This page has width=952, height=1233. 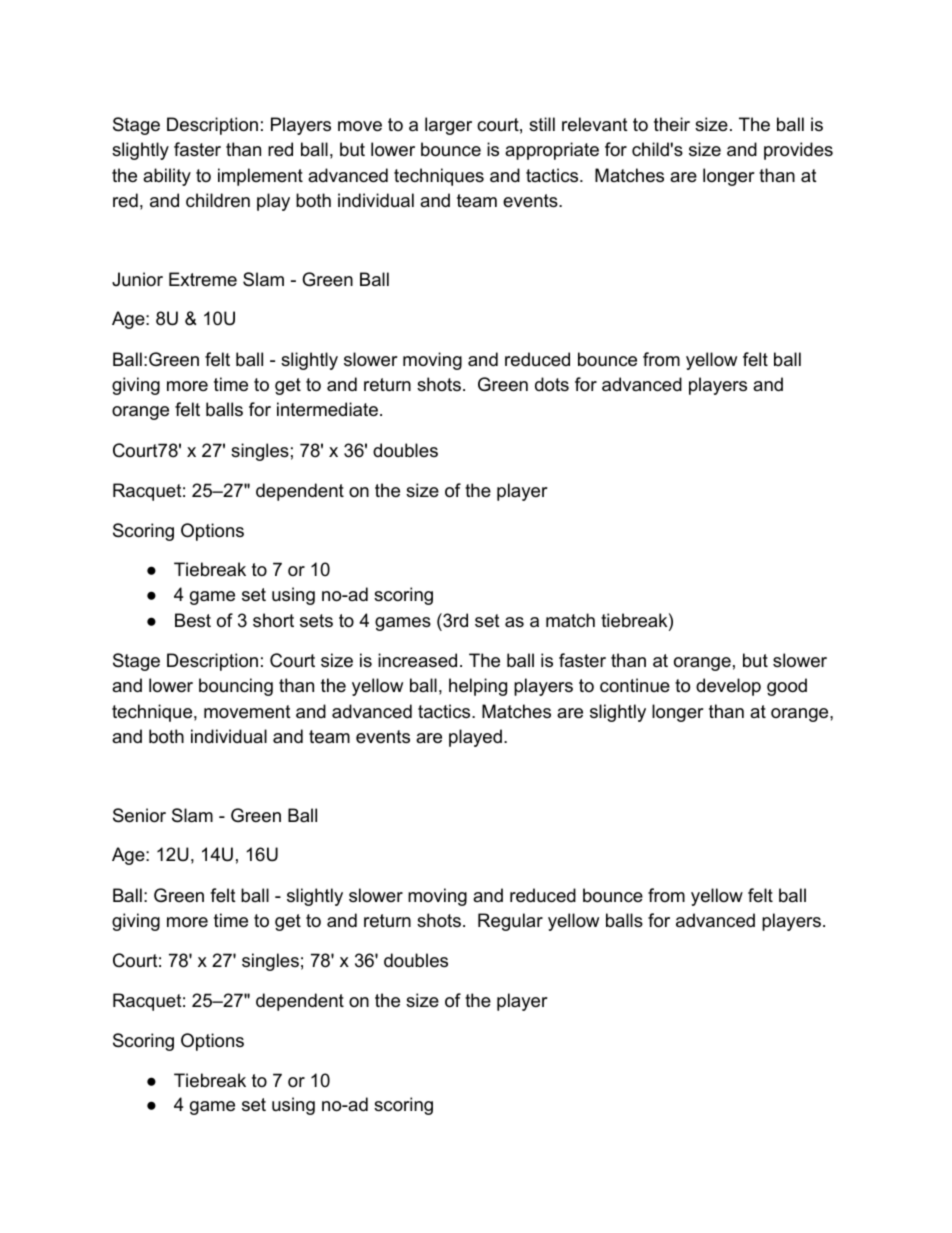 I want to click on dots, so click(x=552, y=384).
